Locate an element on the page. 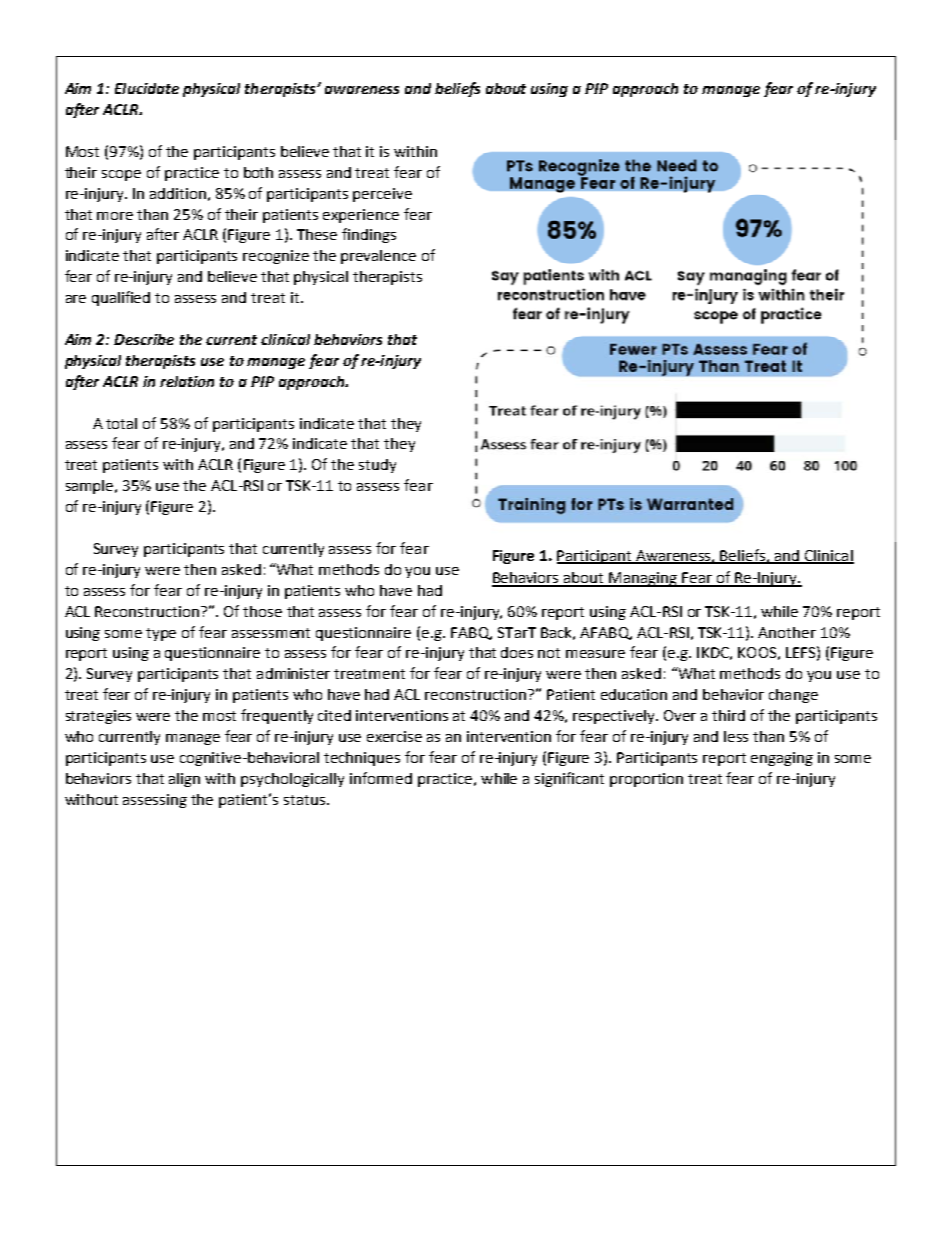 This page has height=1233, width=952. Elucidate is located at coordinates (147, 88).
